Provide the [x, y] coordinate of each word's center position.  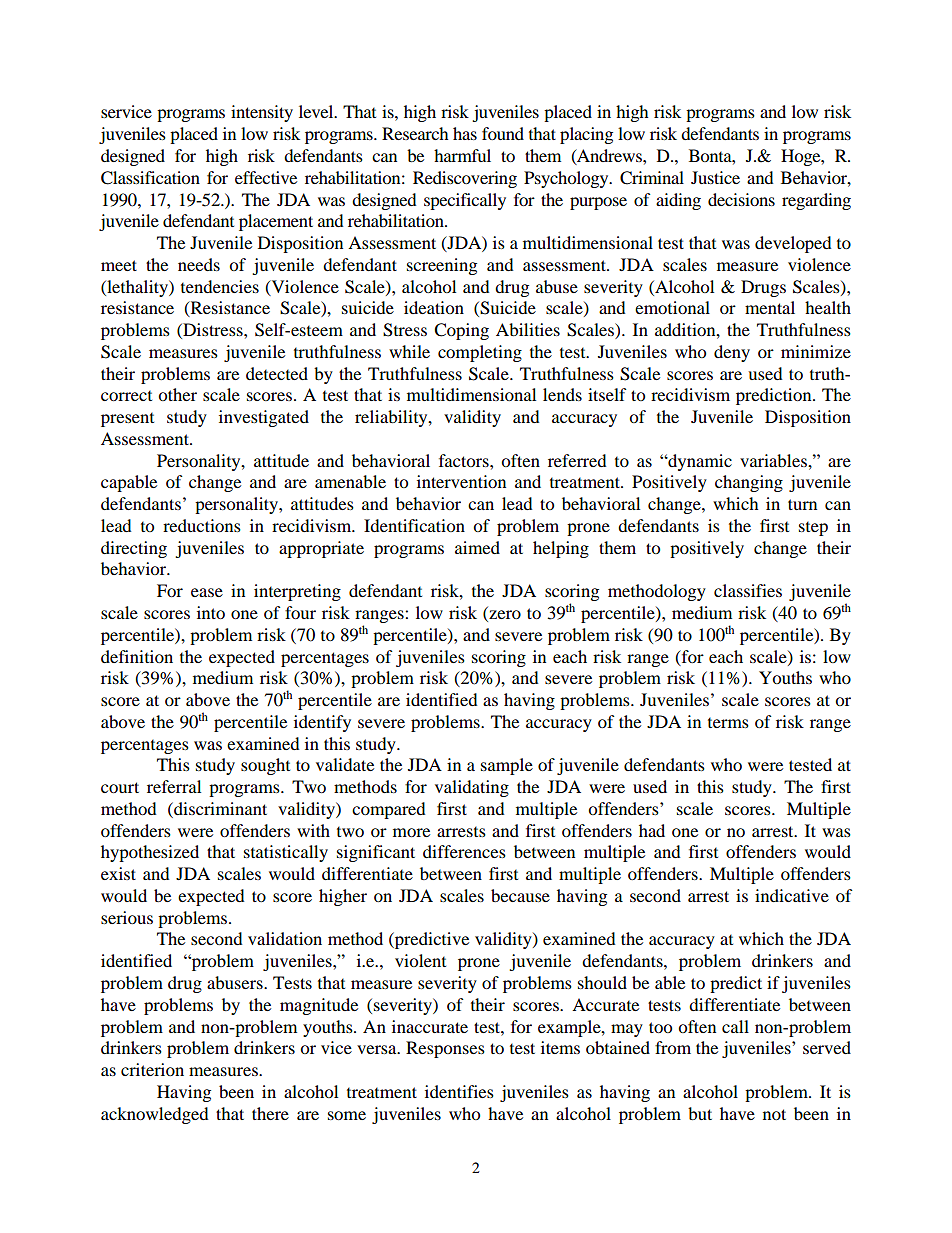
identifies [459, 1091]
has [465, 133]
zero [504, 616]
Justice [715, 177]
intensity [262, 113]
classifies [748, 590]
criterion [152, 1069]
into [211, 612]
